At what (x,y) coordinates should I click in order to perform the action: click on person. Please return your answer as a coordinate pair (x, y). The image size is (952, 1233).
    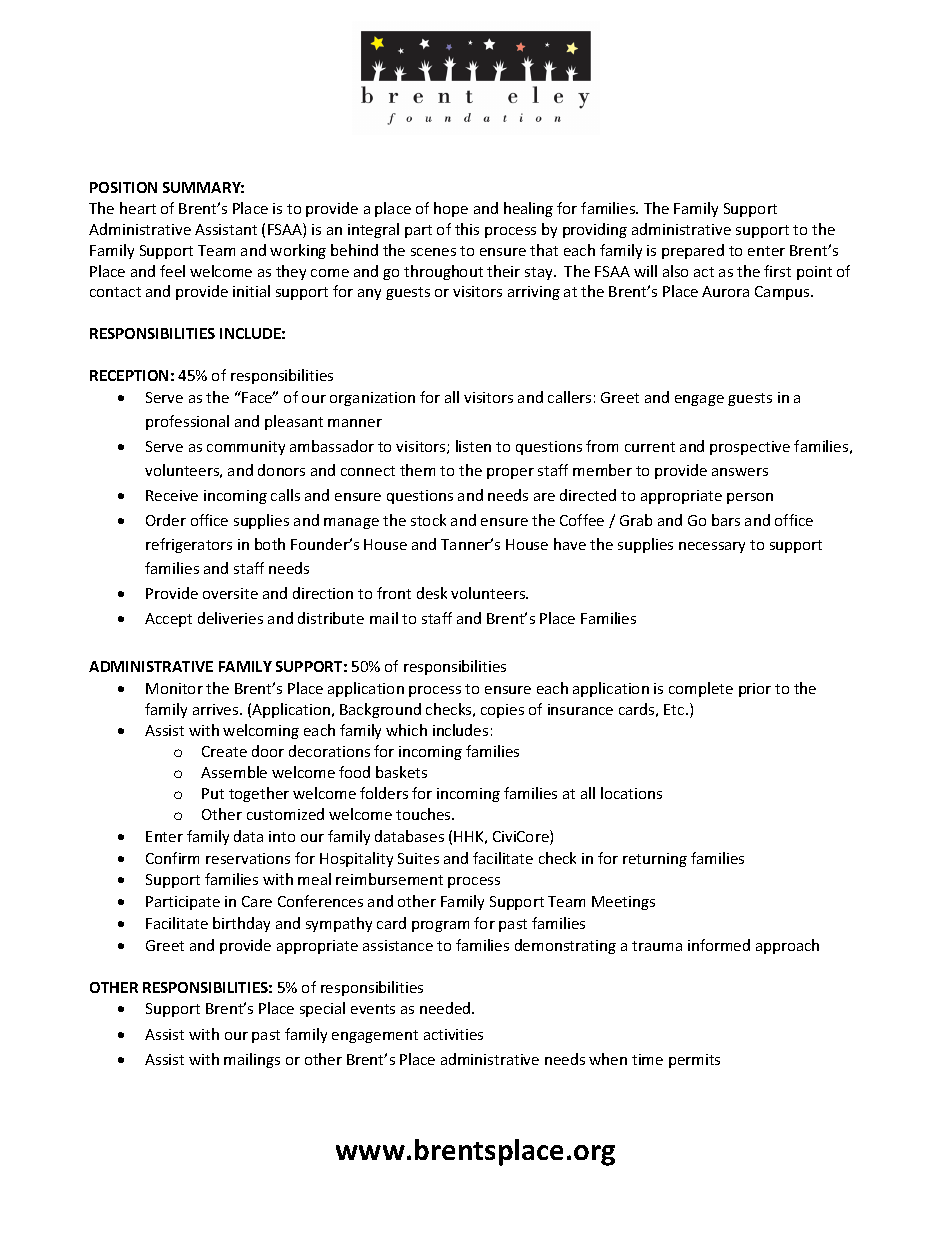
    Looking at the image, I should click on (750, 498).
